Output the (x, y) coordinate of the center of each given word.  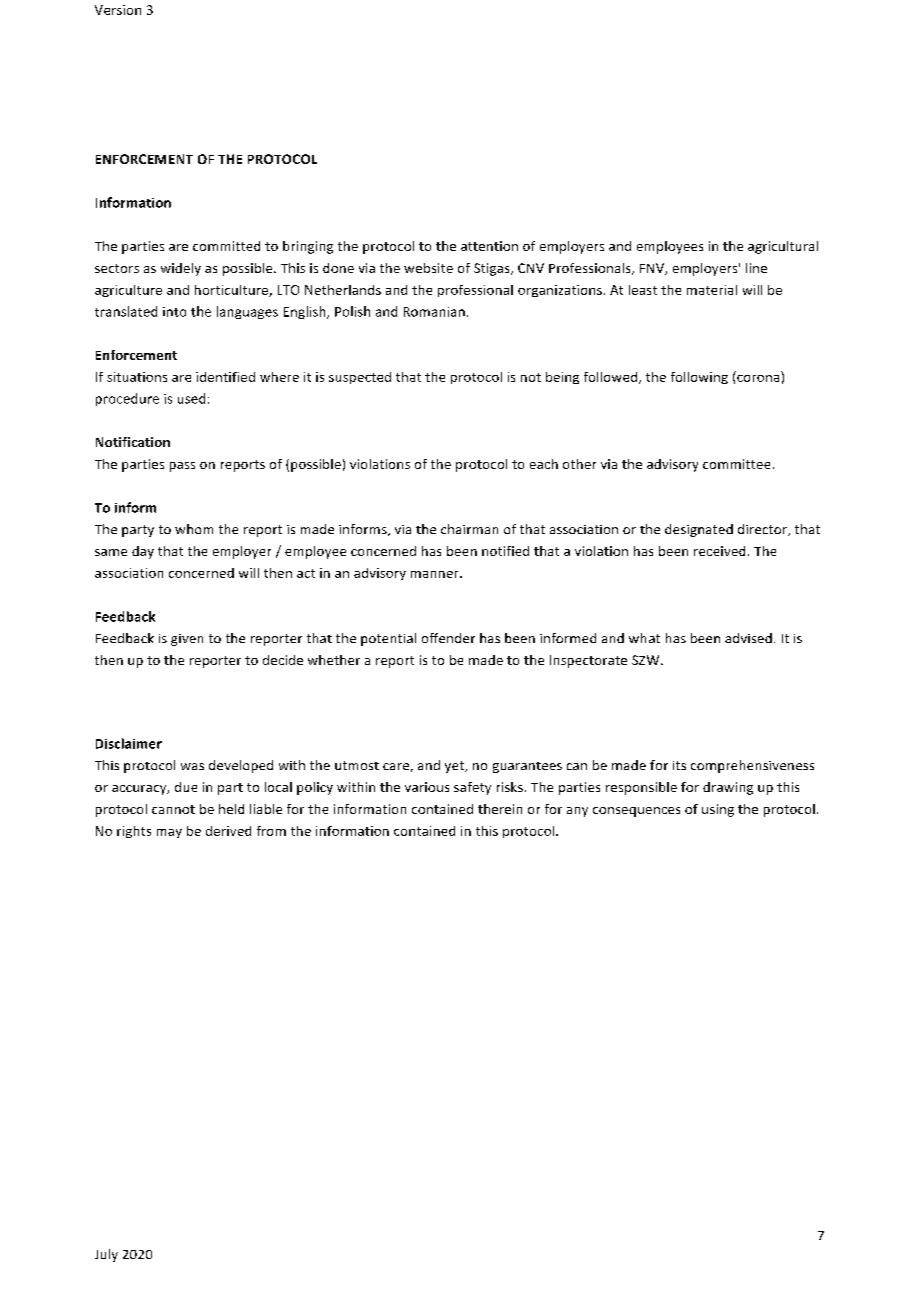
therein (500, 809)
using (718, 810)
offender (448, 638)
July (106, 1255)
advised (748, 638)
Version (118, 10)
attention (489, 246)
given (187, 640)
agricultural (783, 247)
